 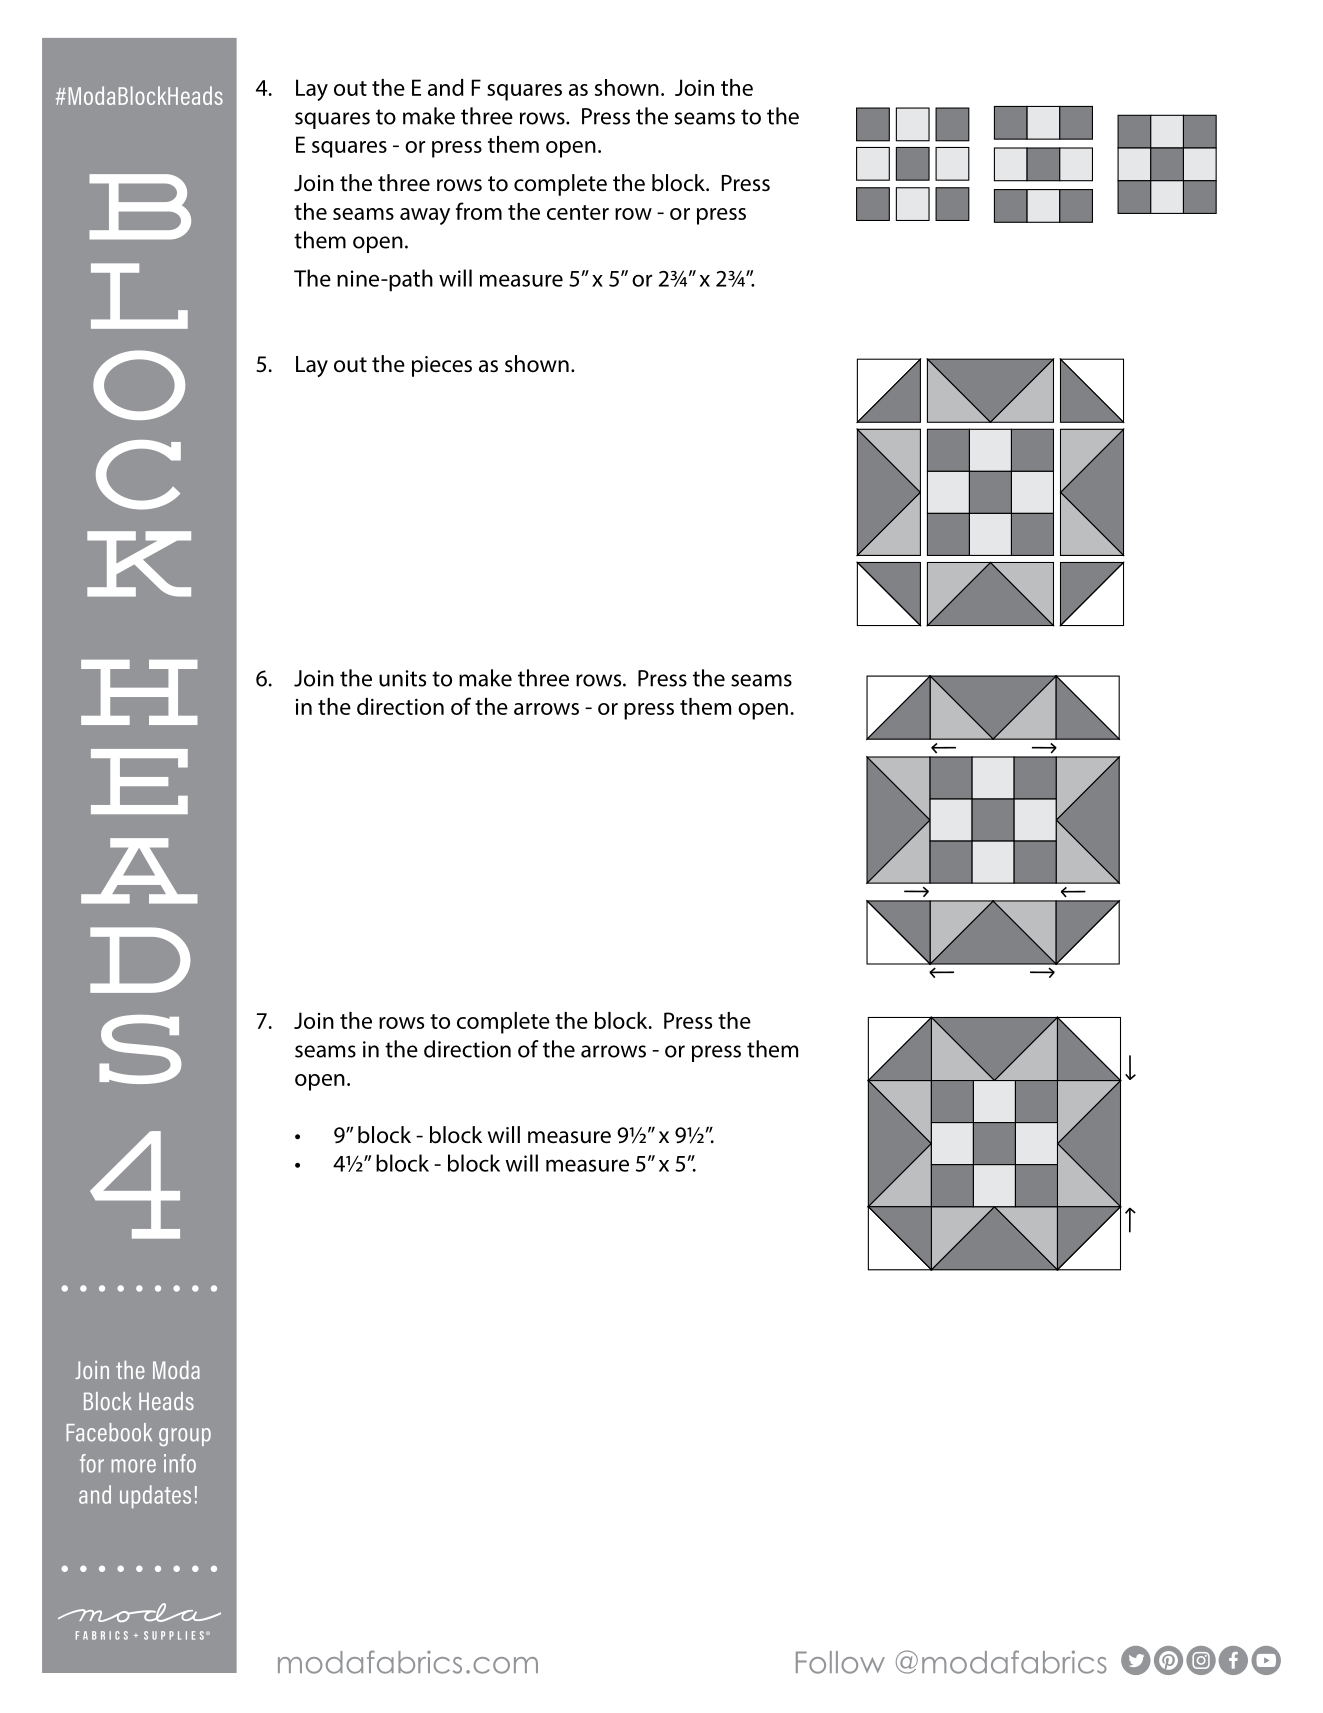 I want to click on units, so click(x=402, y=678).
